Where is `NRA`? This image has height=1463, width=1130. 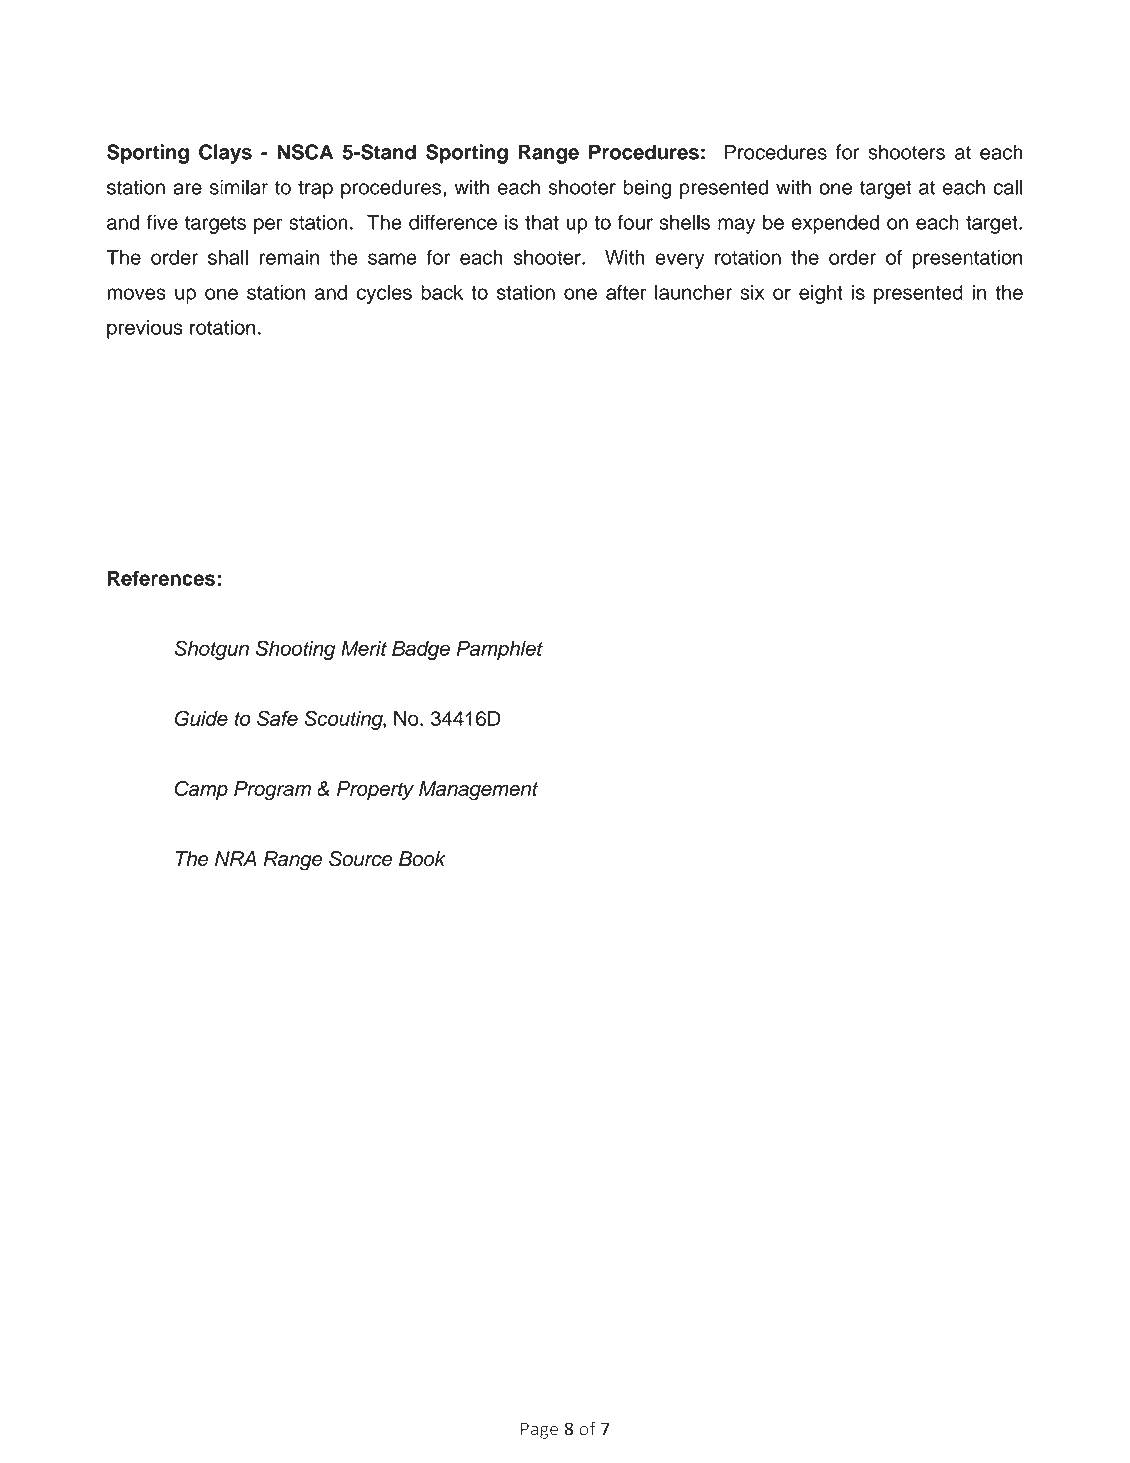
NRA is located at coordinates (235, 858).
